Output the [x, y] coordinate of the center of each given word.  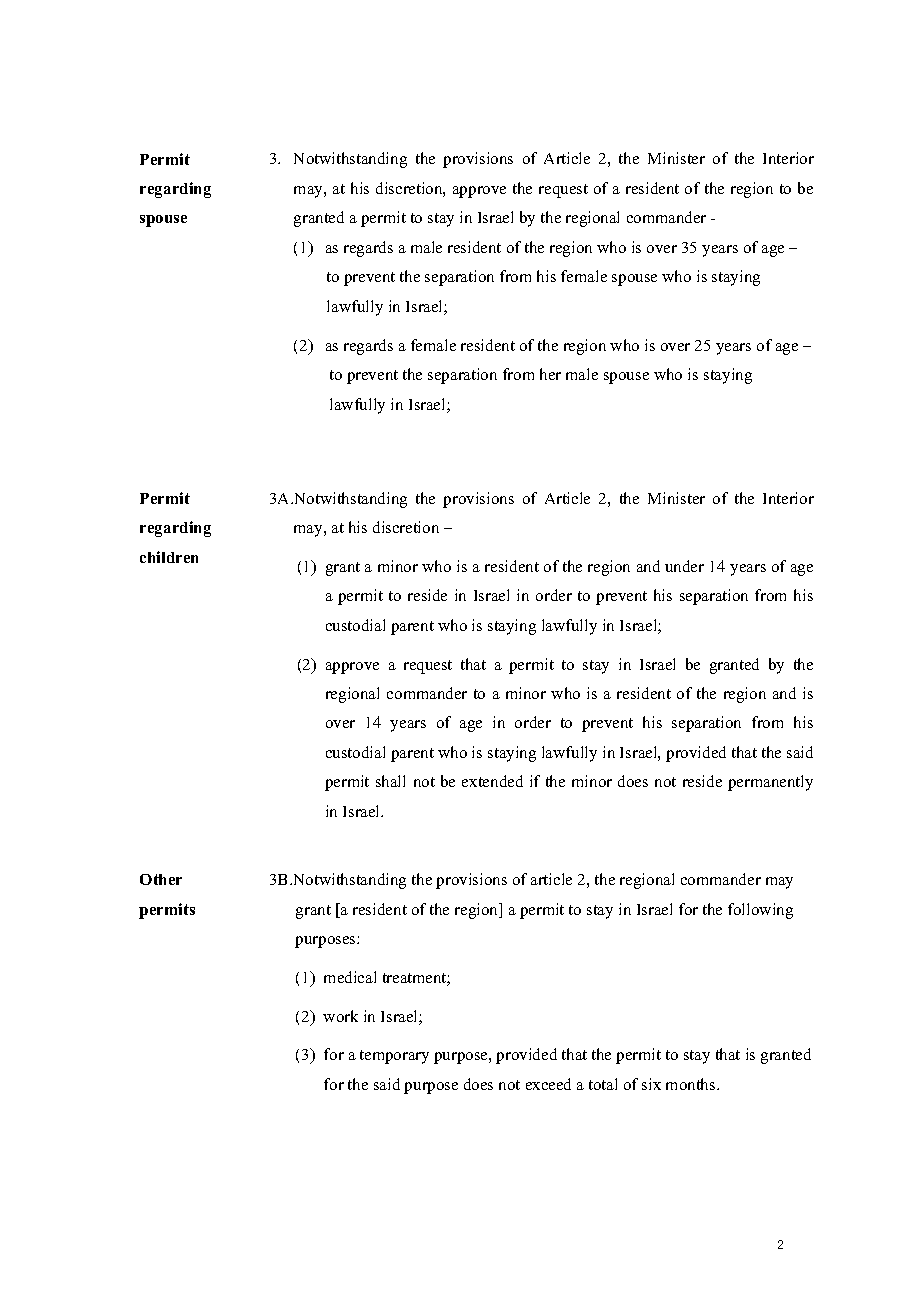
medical [350, 977]
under [684, 566]
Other [161, 879]
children [169, 557]
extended [492, 781]
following [760, 911]
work [340, 1016]
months [692, 1084]
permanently [770, 783]
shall [390, 781]
